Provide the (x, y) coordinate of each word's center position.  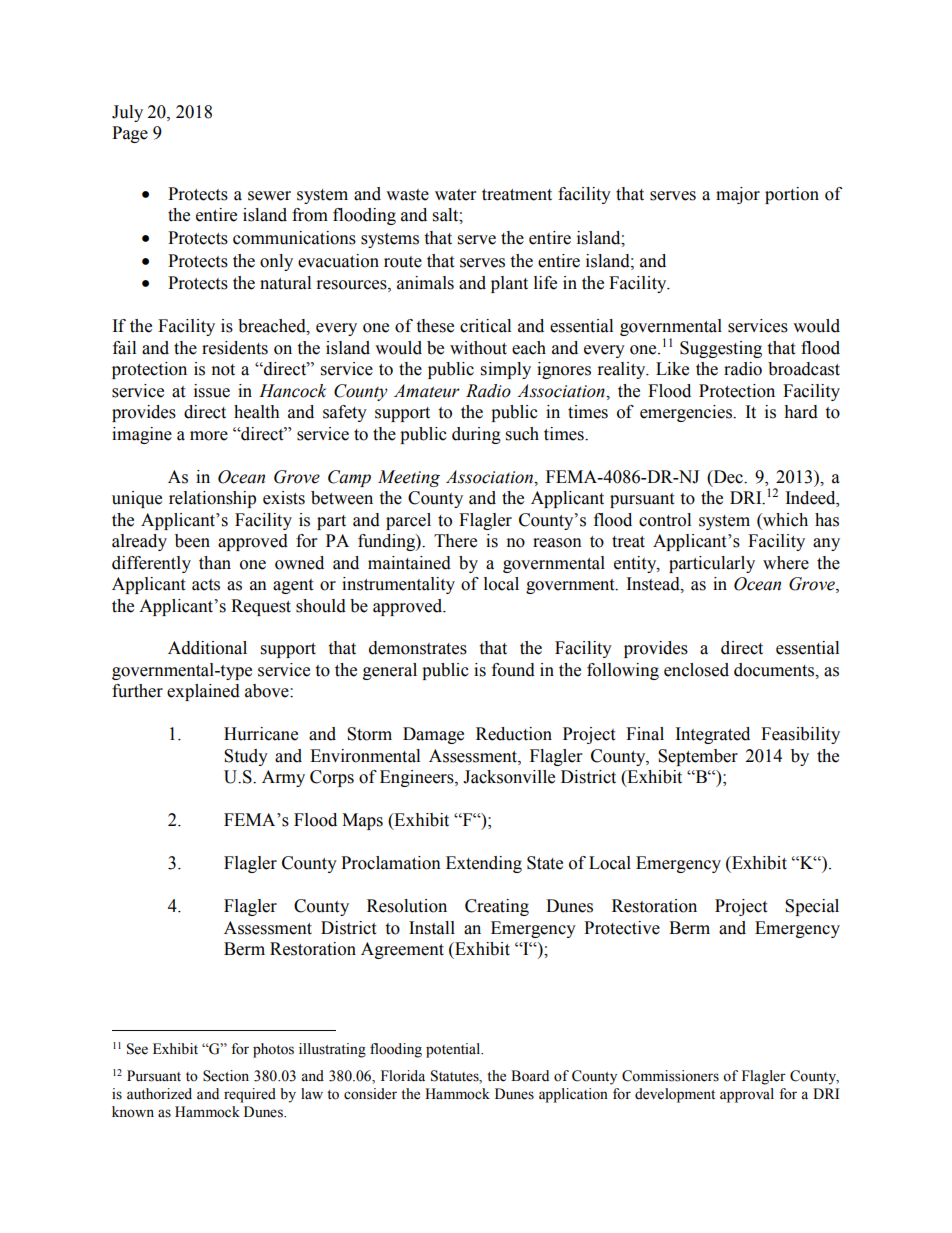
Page (130, 134)
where (786, 563)
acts (206, 585)
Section (226, 1076)
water (455, 195)
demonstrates (418, 648)
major (738, 195)
